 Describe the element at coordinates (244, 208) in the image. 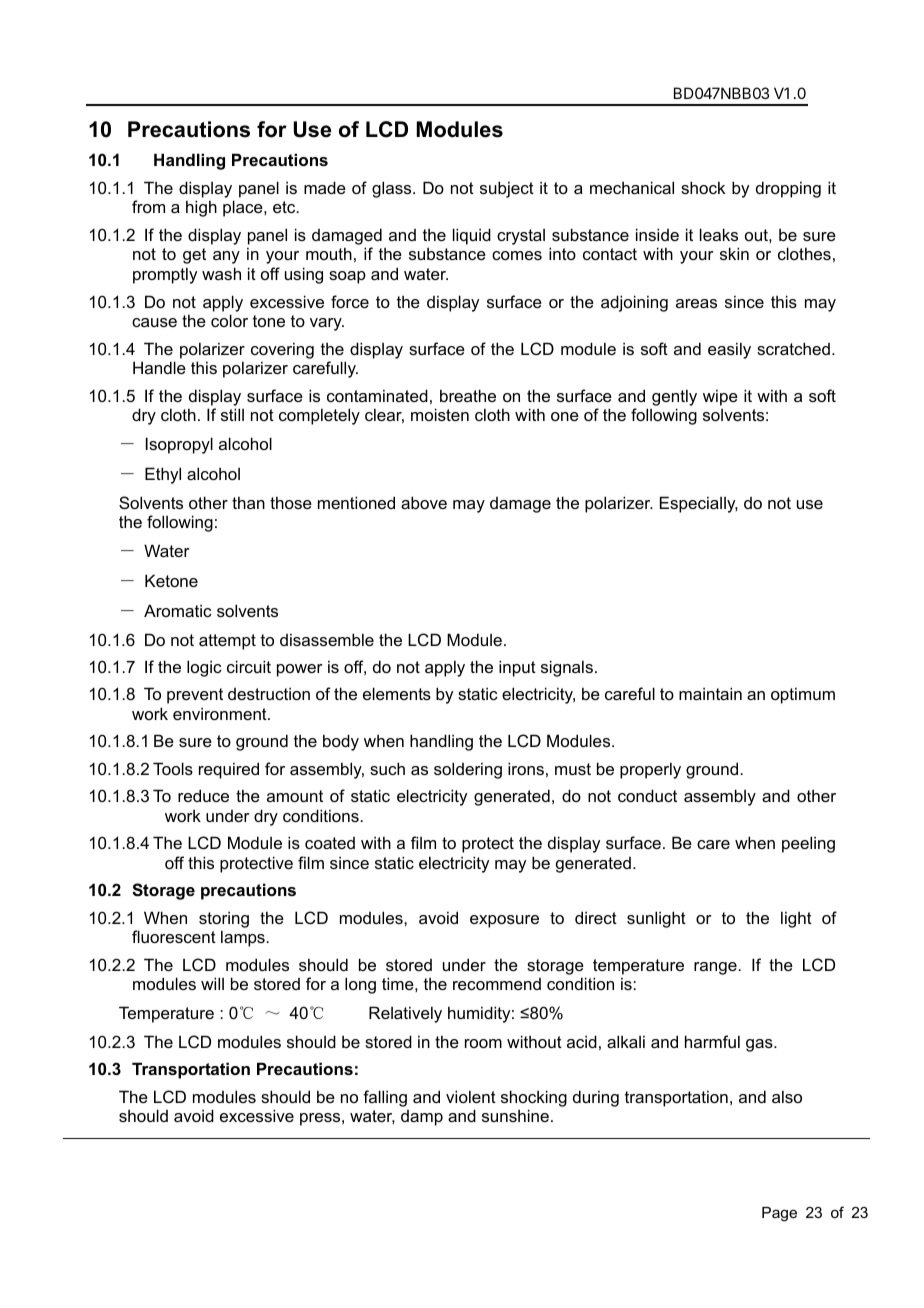

I see `place` at that location.
